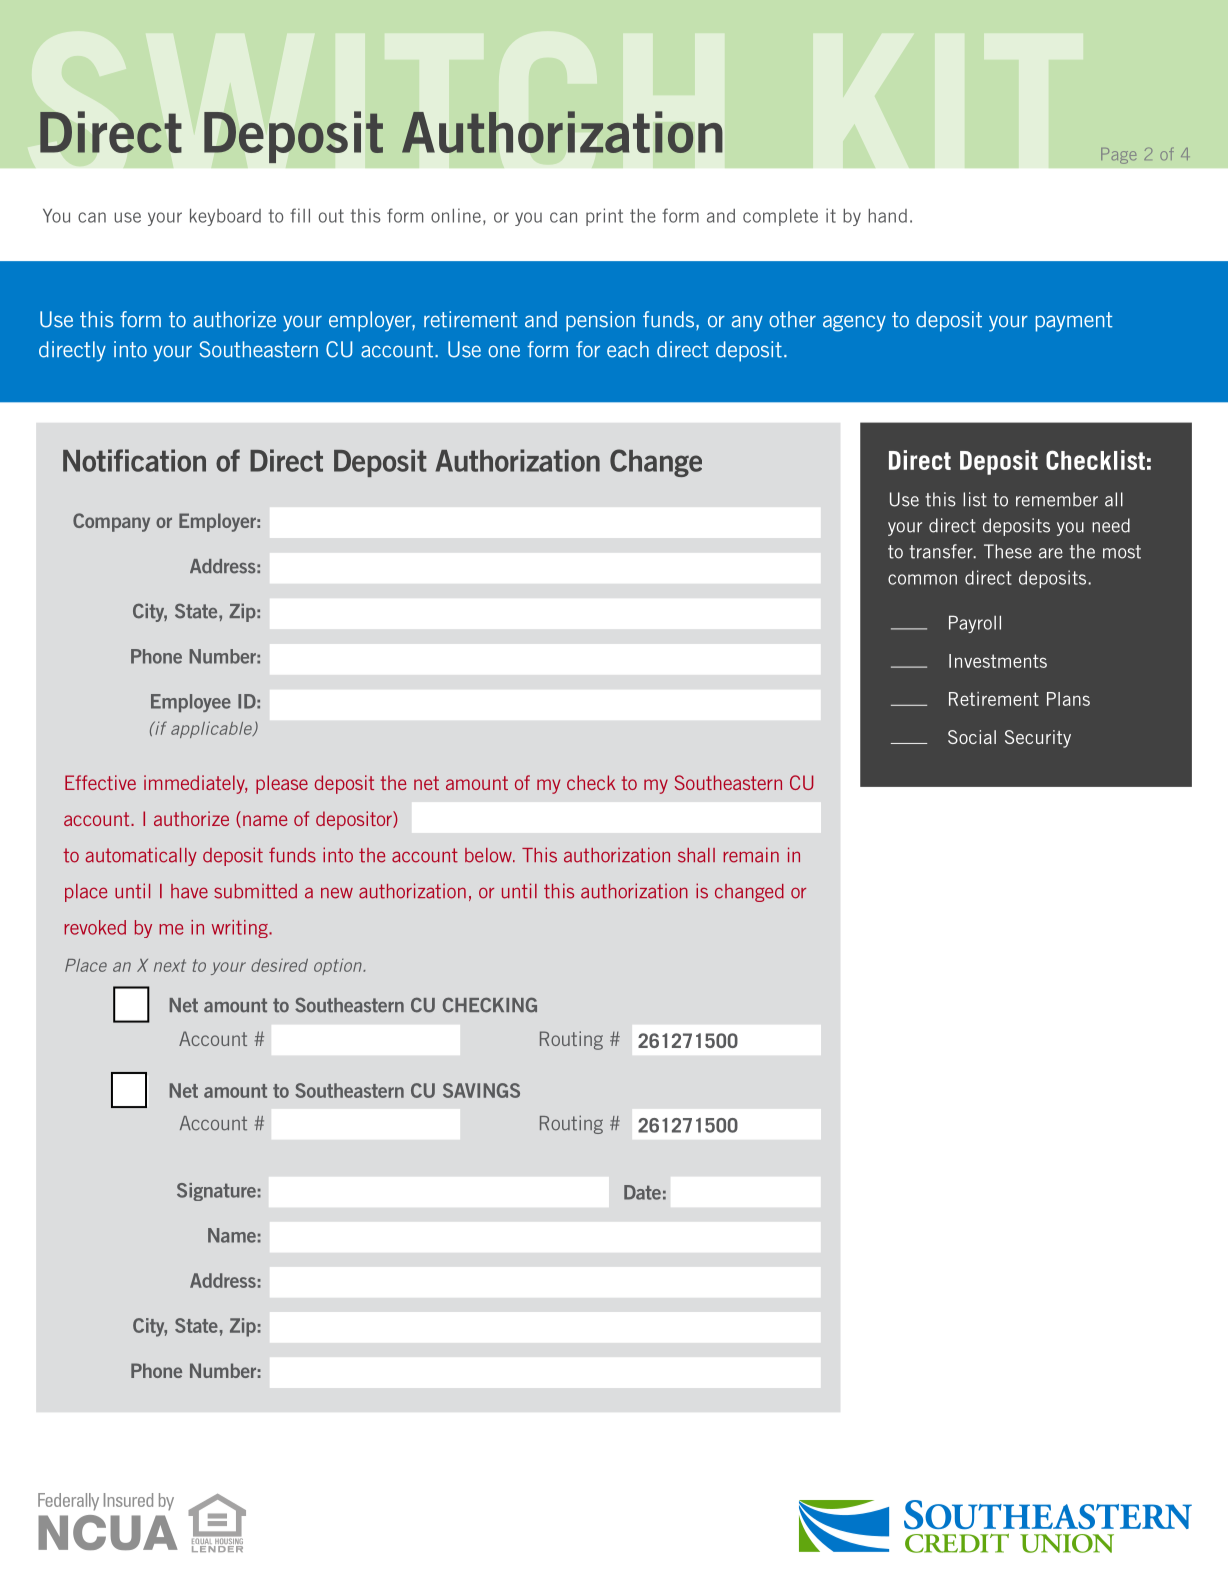 This page has width=1228, height=1589. I want to click on automatically, so click(141, 856).
